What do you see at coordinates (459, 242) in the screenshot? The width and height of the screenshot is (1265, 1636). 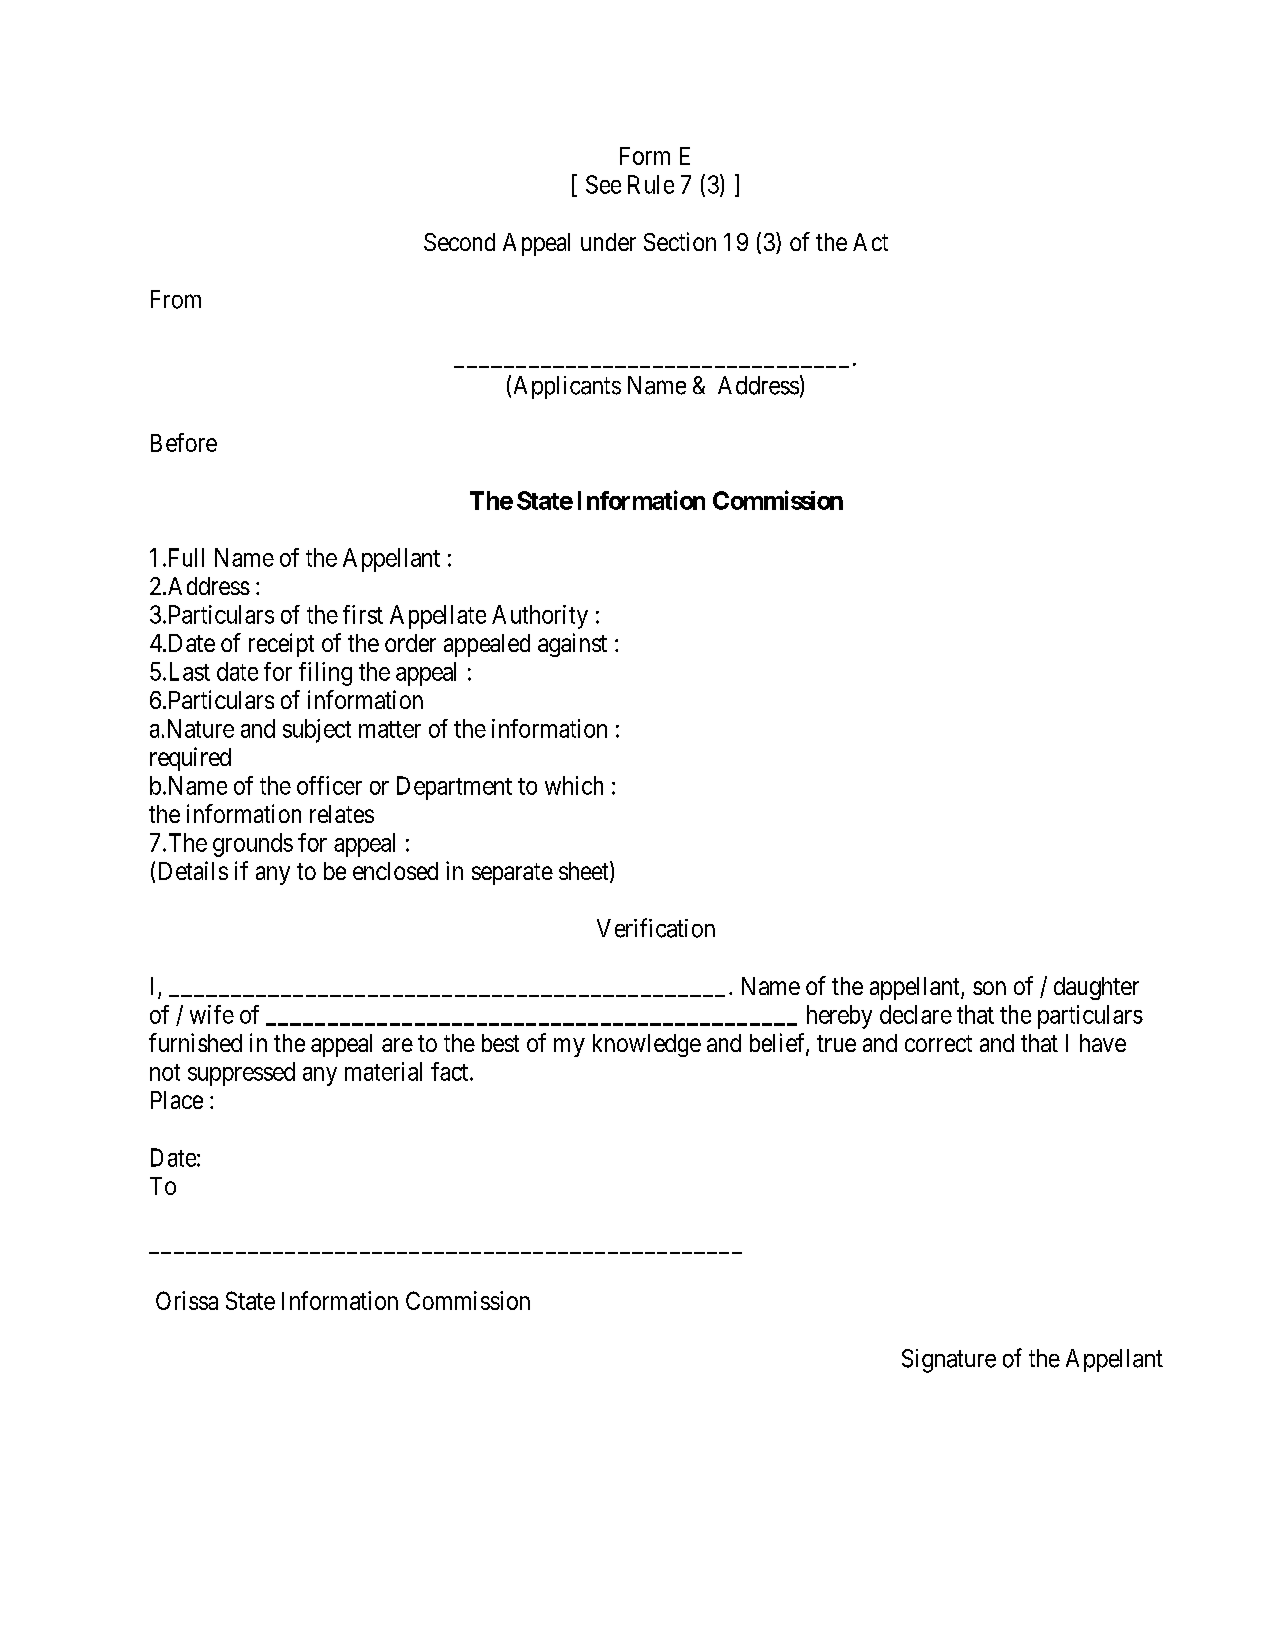 I see `Second` at bounding box center [459, 242].
